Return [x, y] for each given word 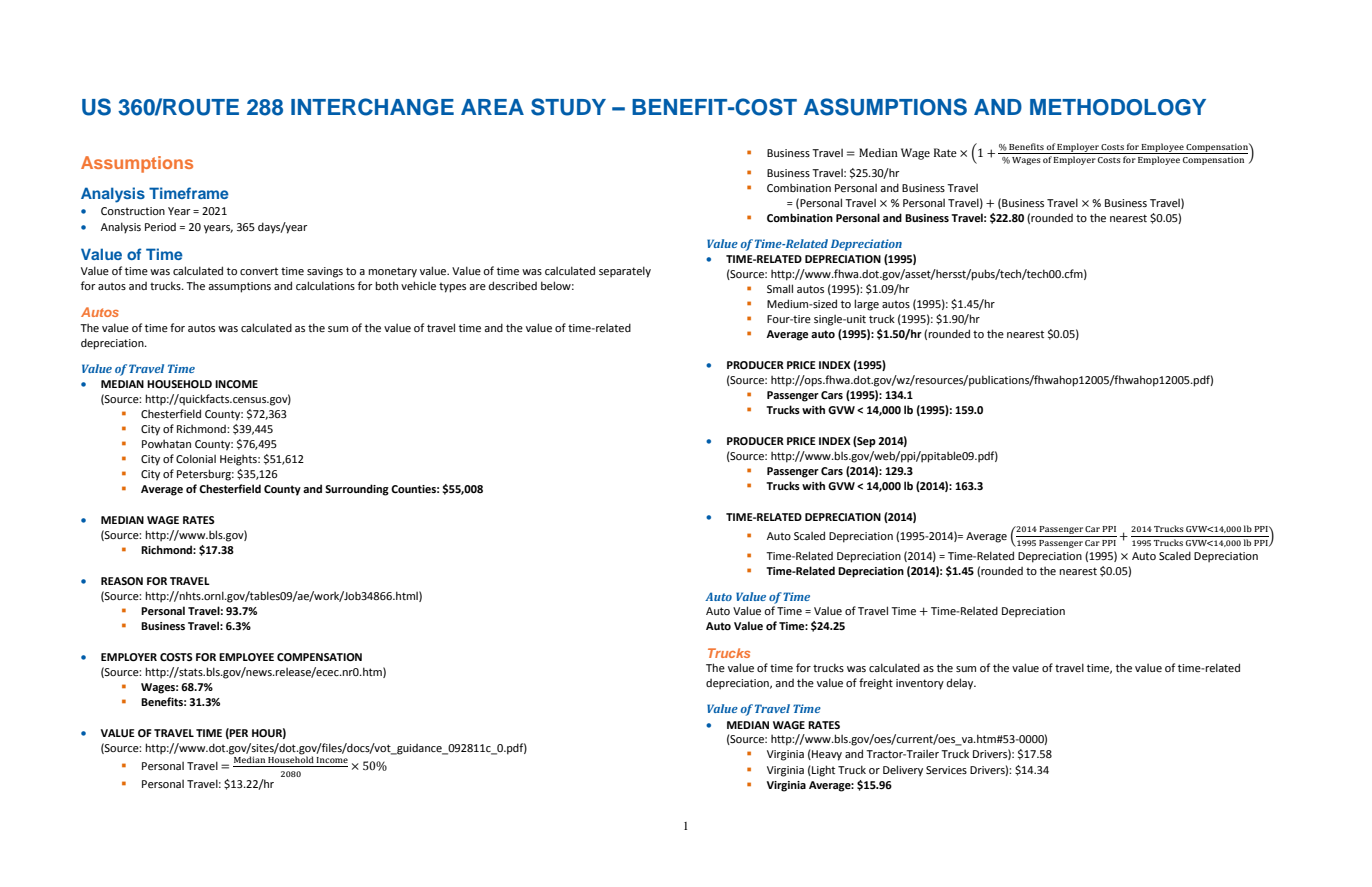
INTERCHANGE [372, 107]
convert [259, 271]
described [513, 285]
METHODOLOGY [1118, 107]
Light [822, 771]
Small [780, 288]
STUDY [568, 107]
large [866, 305]
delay [961, 684]
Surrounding [357, 490]
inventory [920, 684]
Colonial [196, 458]
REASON [122, 581]
